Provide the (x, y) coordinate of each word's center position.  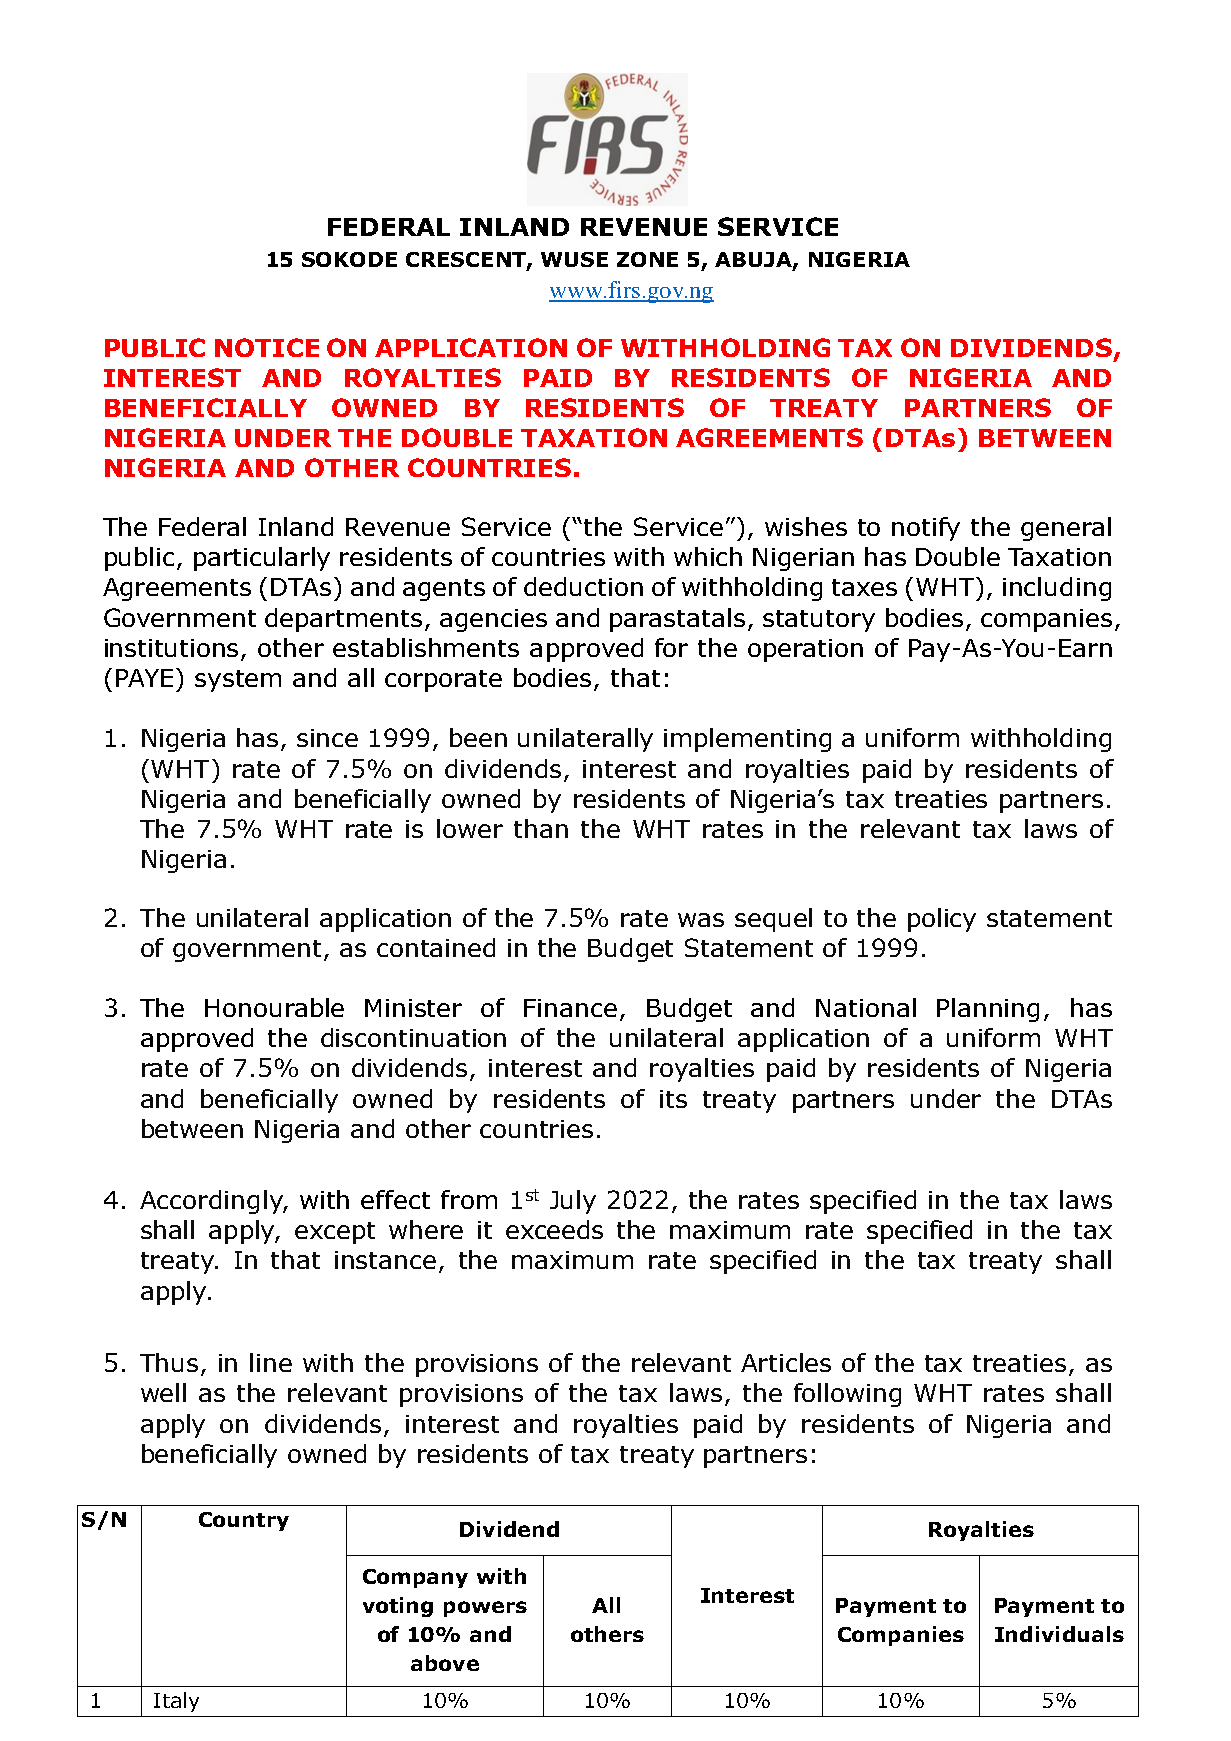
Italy (176, 1702)
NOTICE (267, 347)
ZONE (647, 259)
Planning (988, 1010)
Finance (570, 1008)
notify (926, 529)
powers (485, 1609)
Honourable (274, 1007)
